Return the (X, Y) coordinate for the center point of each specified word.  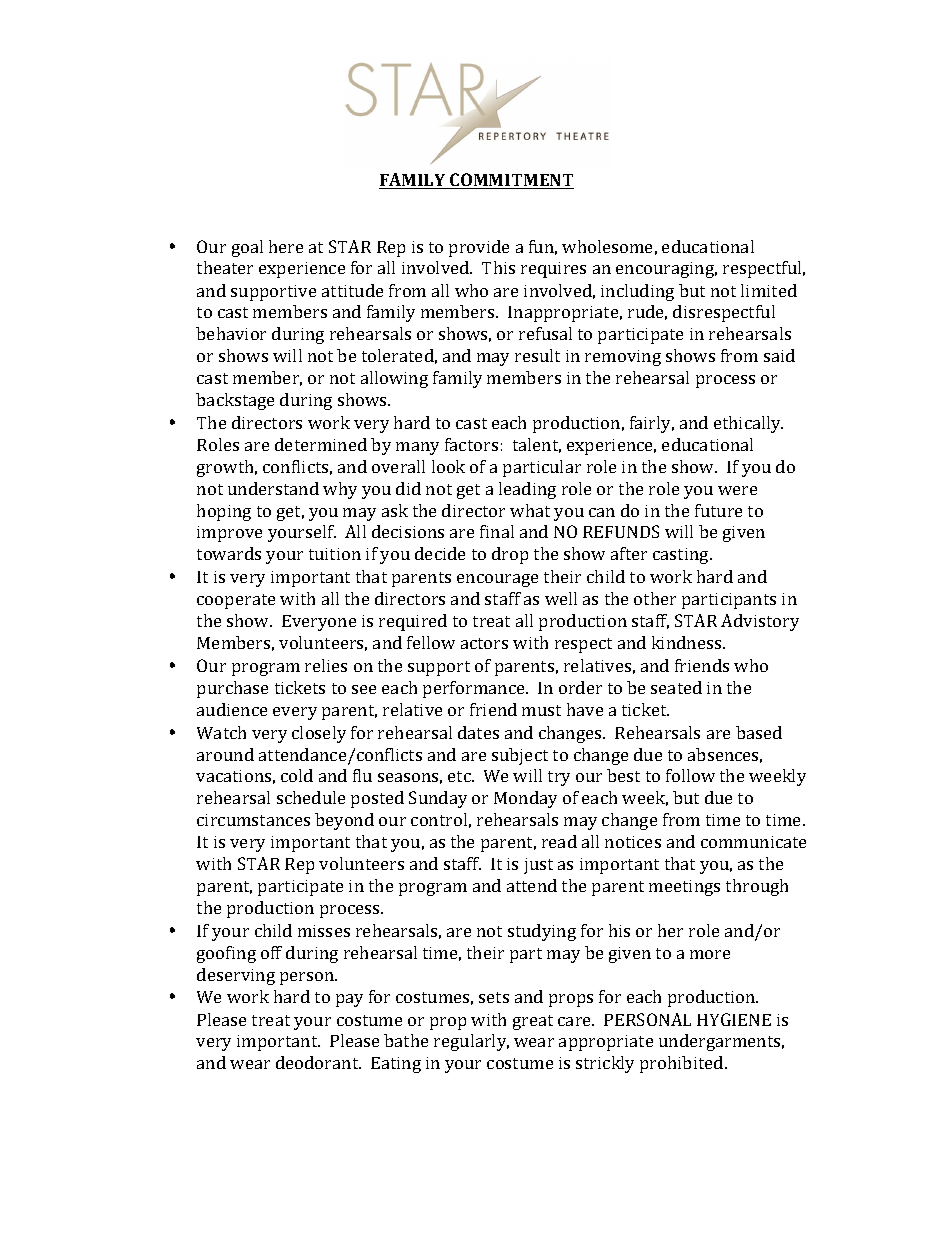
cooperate (236, 601)
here (286, 246)
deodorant (318, 1062)
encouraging (666, 270)
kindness (688, 642)
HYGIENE (734, 1019)
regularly (471, 1042)
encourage (497, 580)
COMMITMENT (511, 181)
